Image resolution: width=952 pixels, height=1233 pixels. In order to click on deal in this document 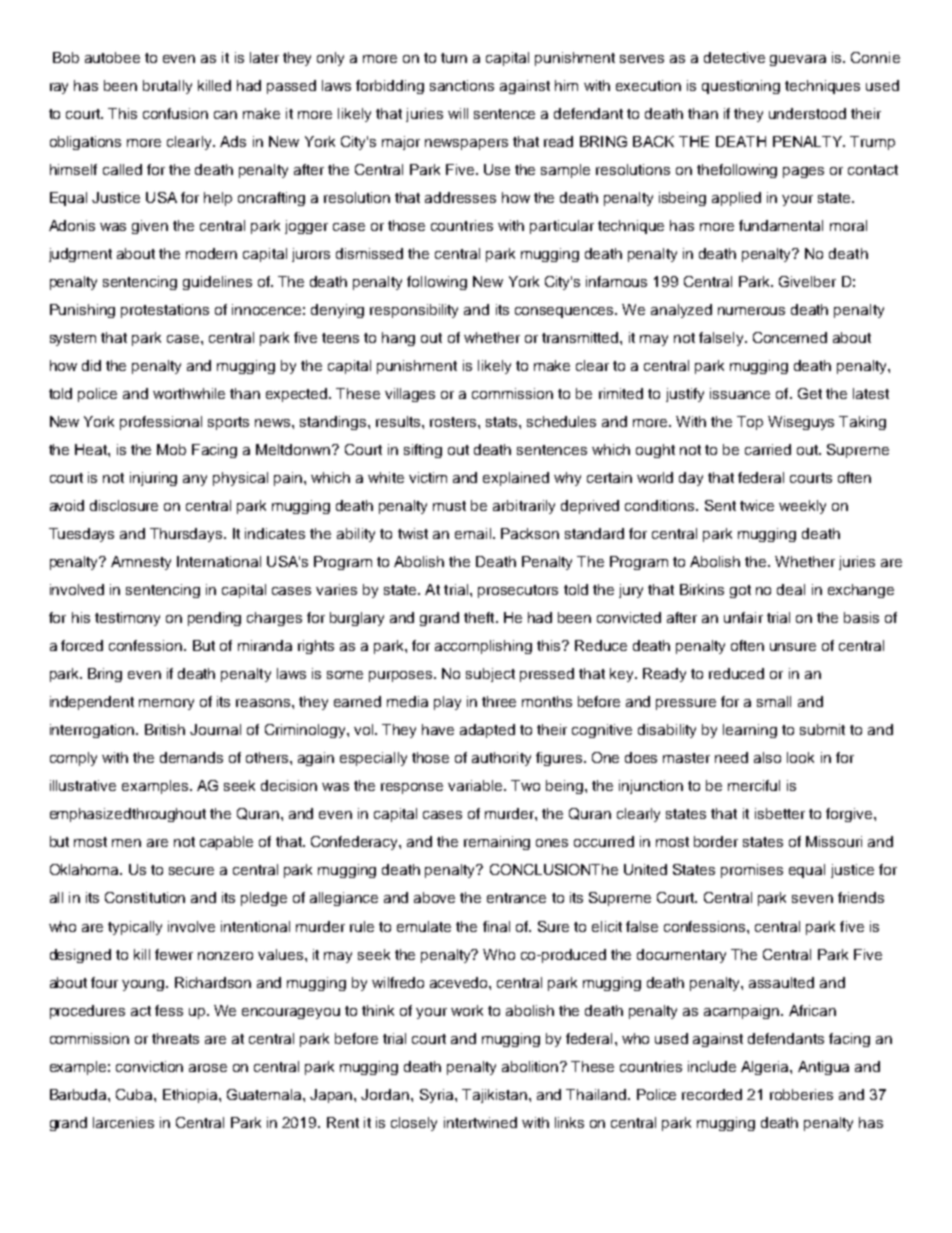, I will do `click(791, 589)`.
